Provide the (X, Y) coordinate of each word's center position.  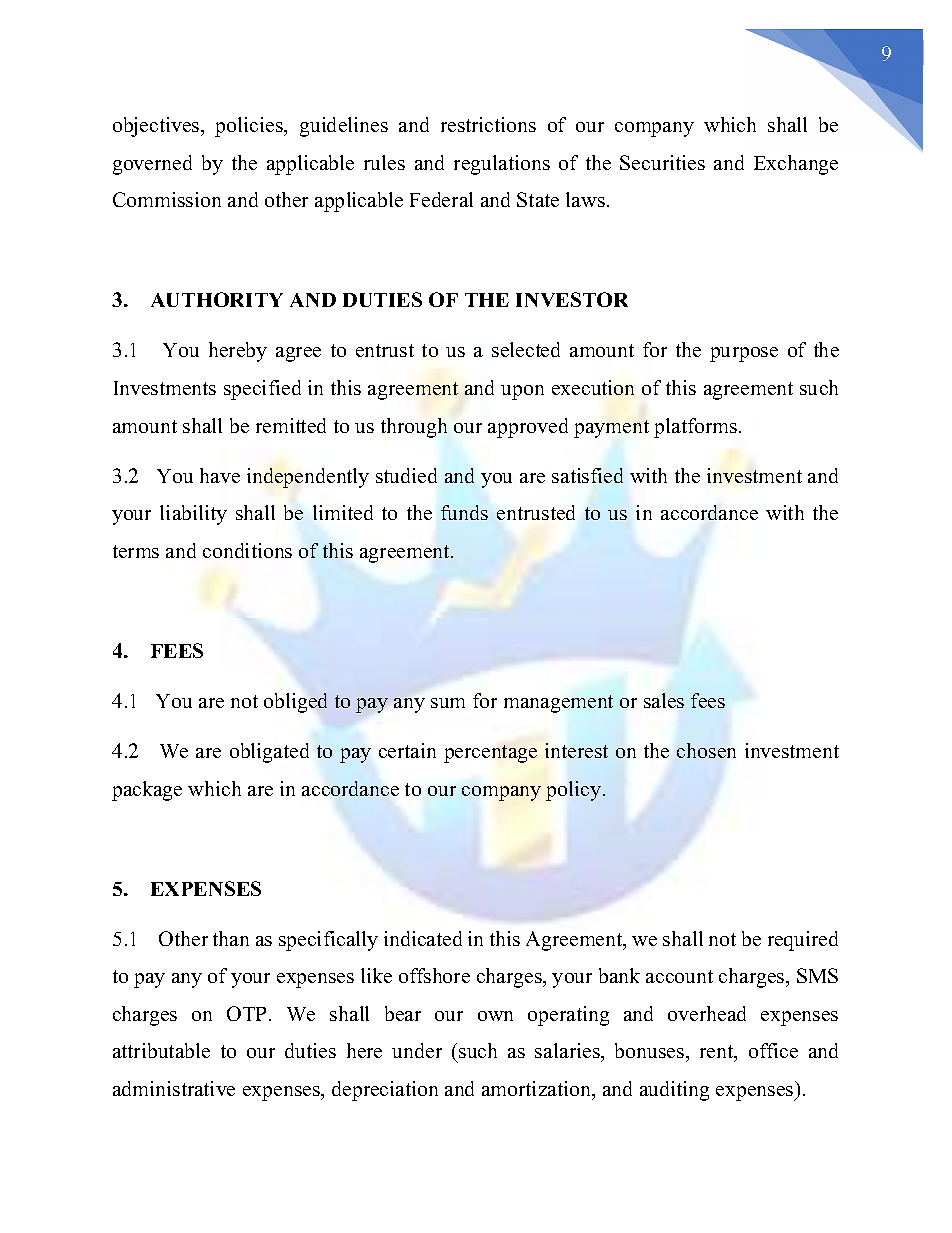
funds (464, 512)
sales (664, 700)
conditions (247, 550)
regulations (502, 165)
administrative (174, 1088)
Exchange (796, 165)
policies (250, 127)
